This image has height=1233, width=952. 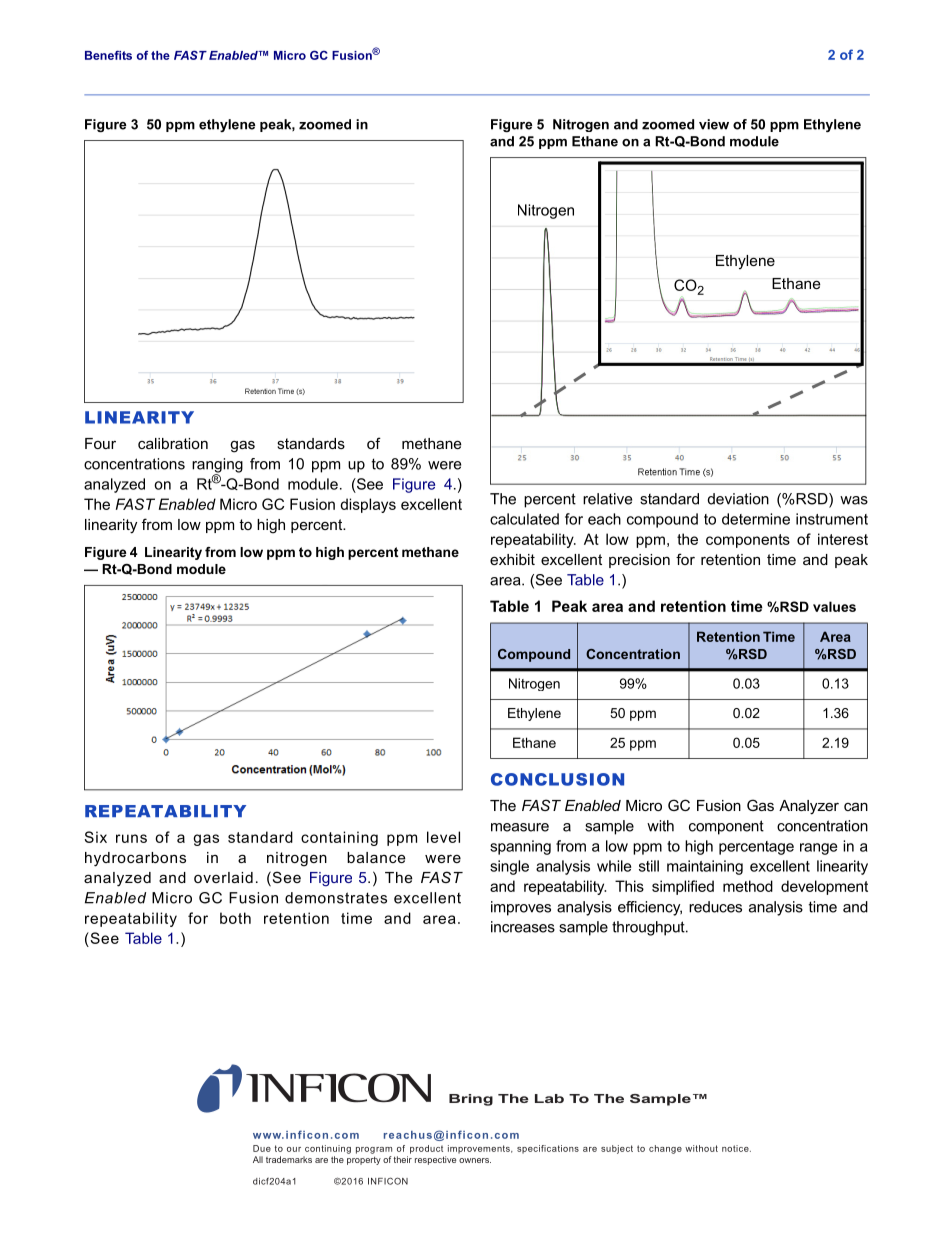 I want to click on deviation, so click(x=738, y=499).
